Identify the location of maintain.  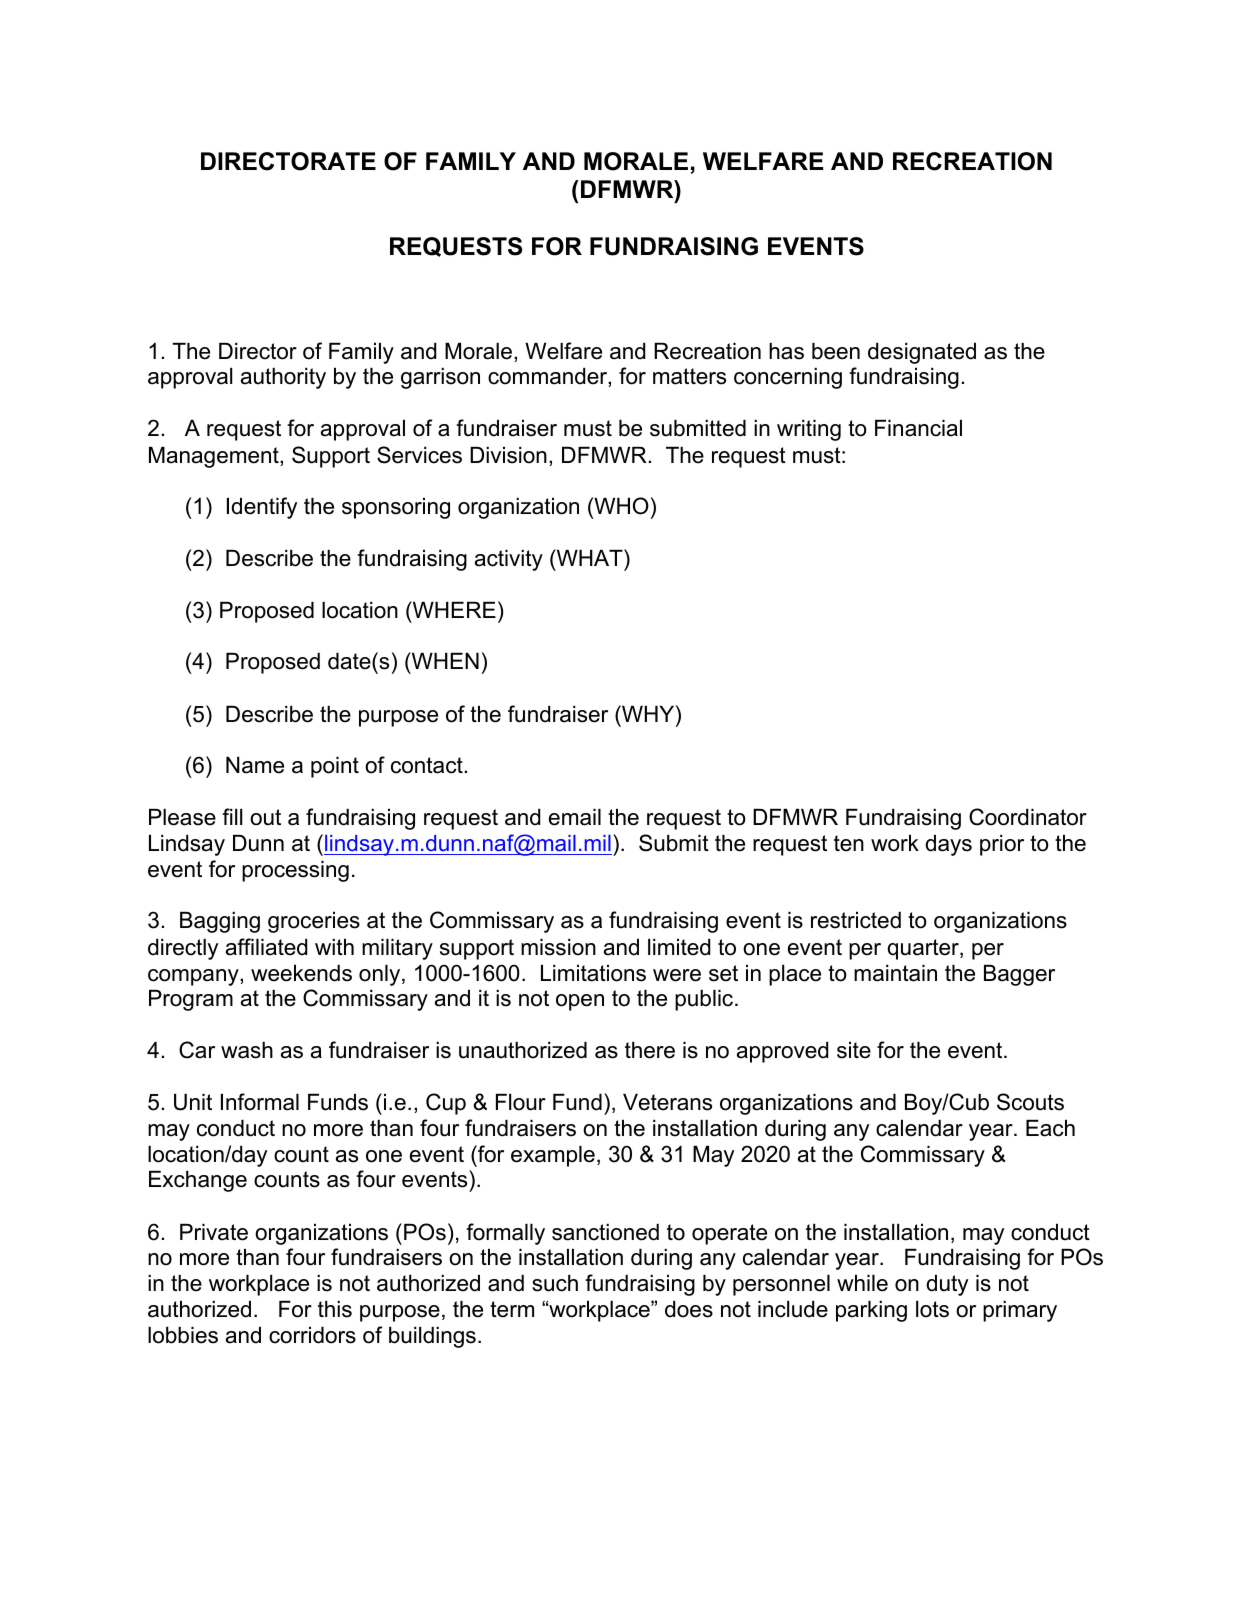
(895, 973).
